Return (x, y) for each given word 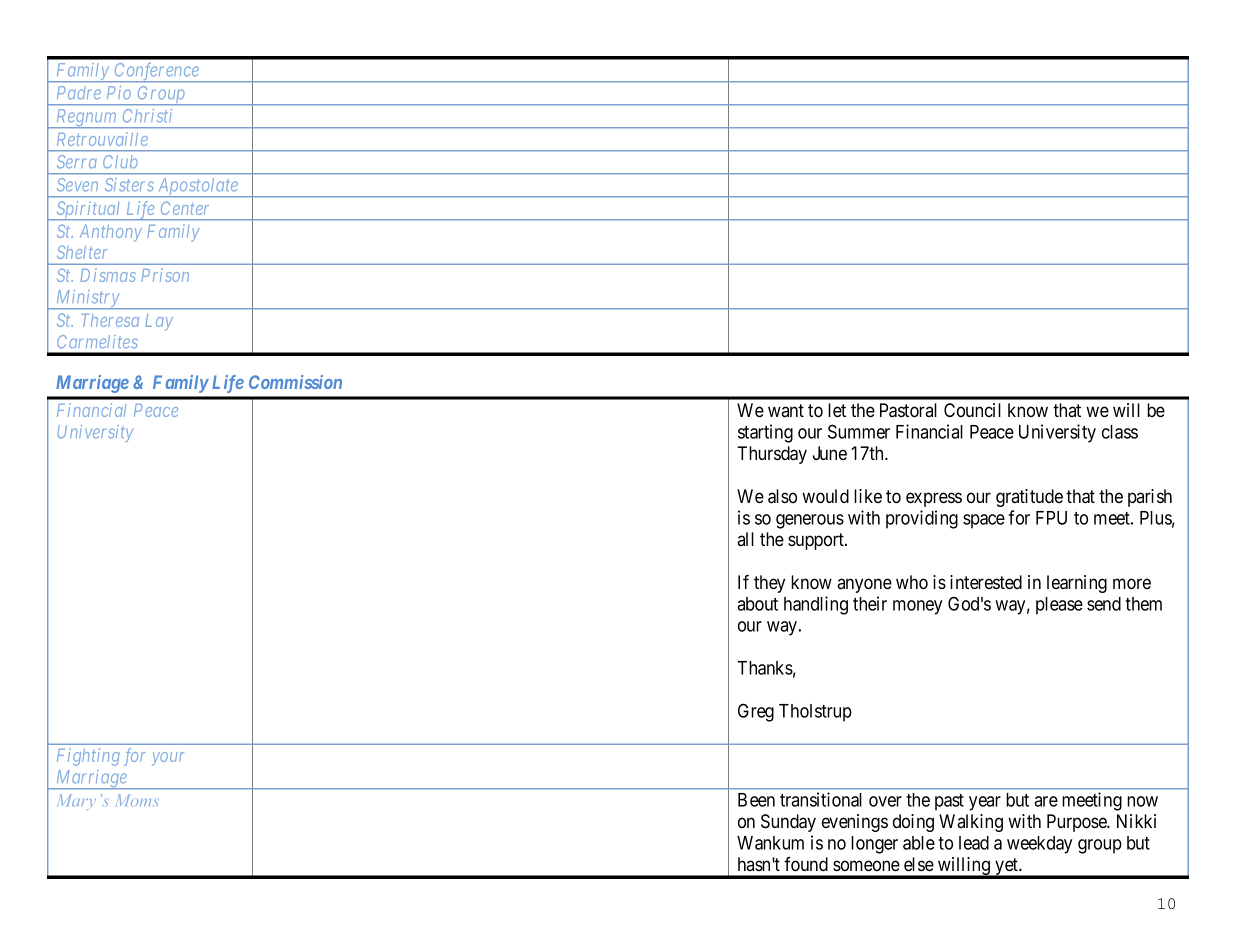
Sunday (788, 823)
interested (986, 582)
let (837, 410)
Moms (137, 800)
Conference (156, 72)
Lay (159, 322)
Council (972, 410)
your (168, 759)
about (757, 604)
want (786, 410)
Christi (147, 116)
